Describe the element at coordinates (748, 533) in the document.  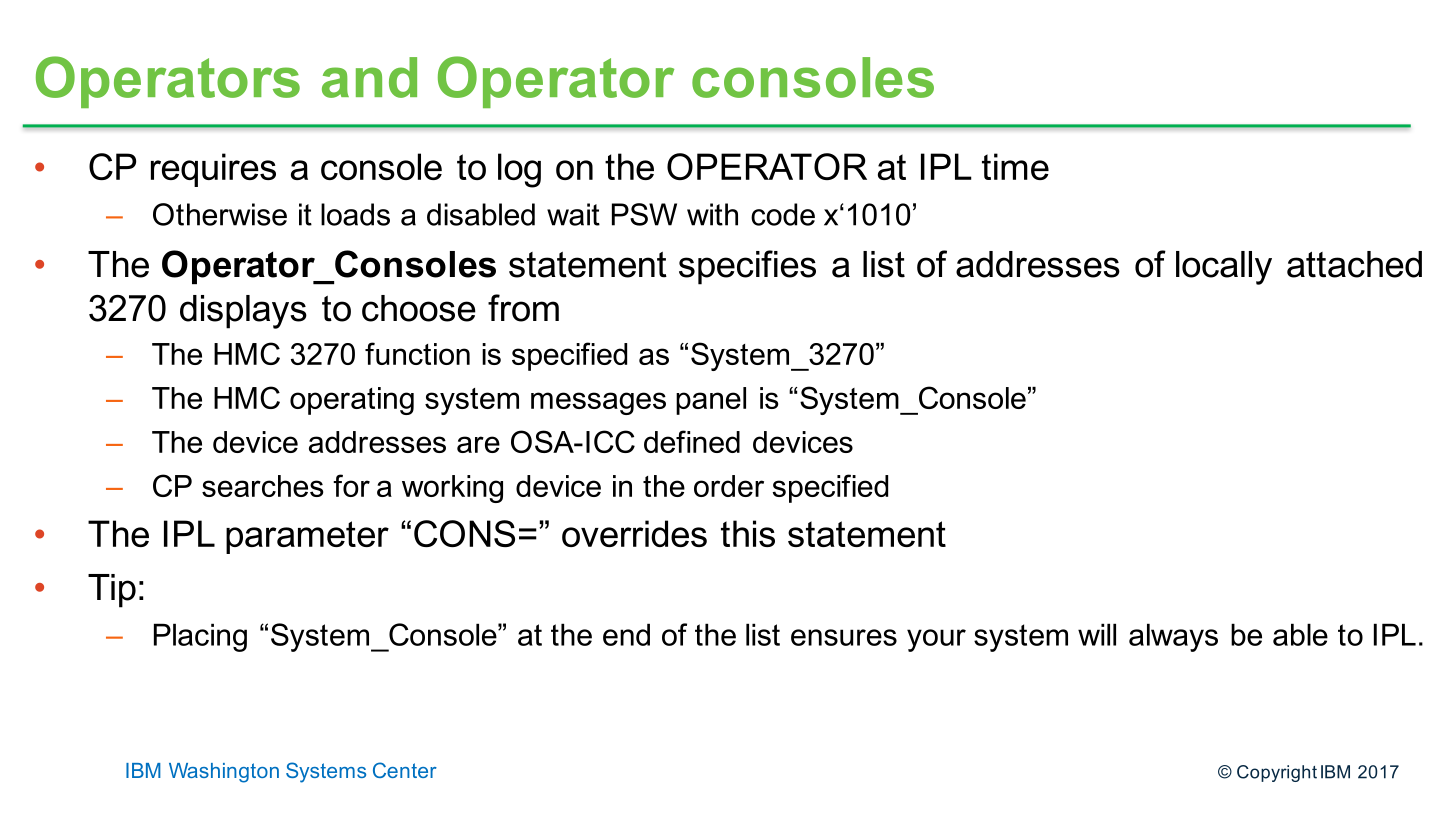
I see `this` at that location.
